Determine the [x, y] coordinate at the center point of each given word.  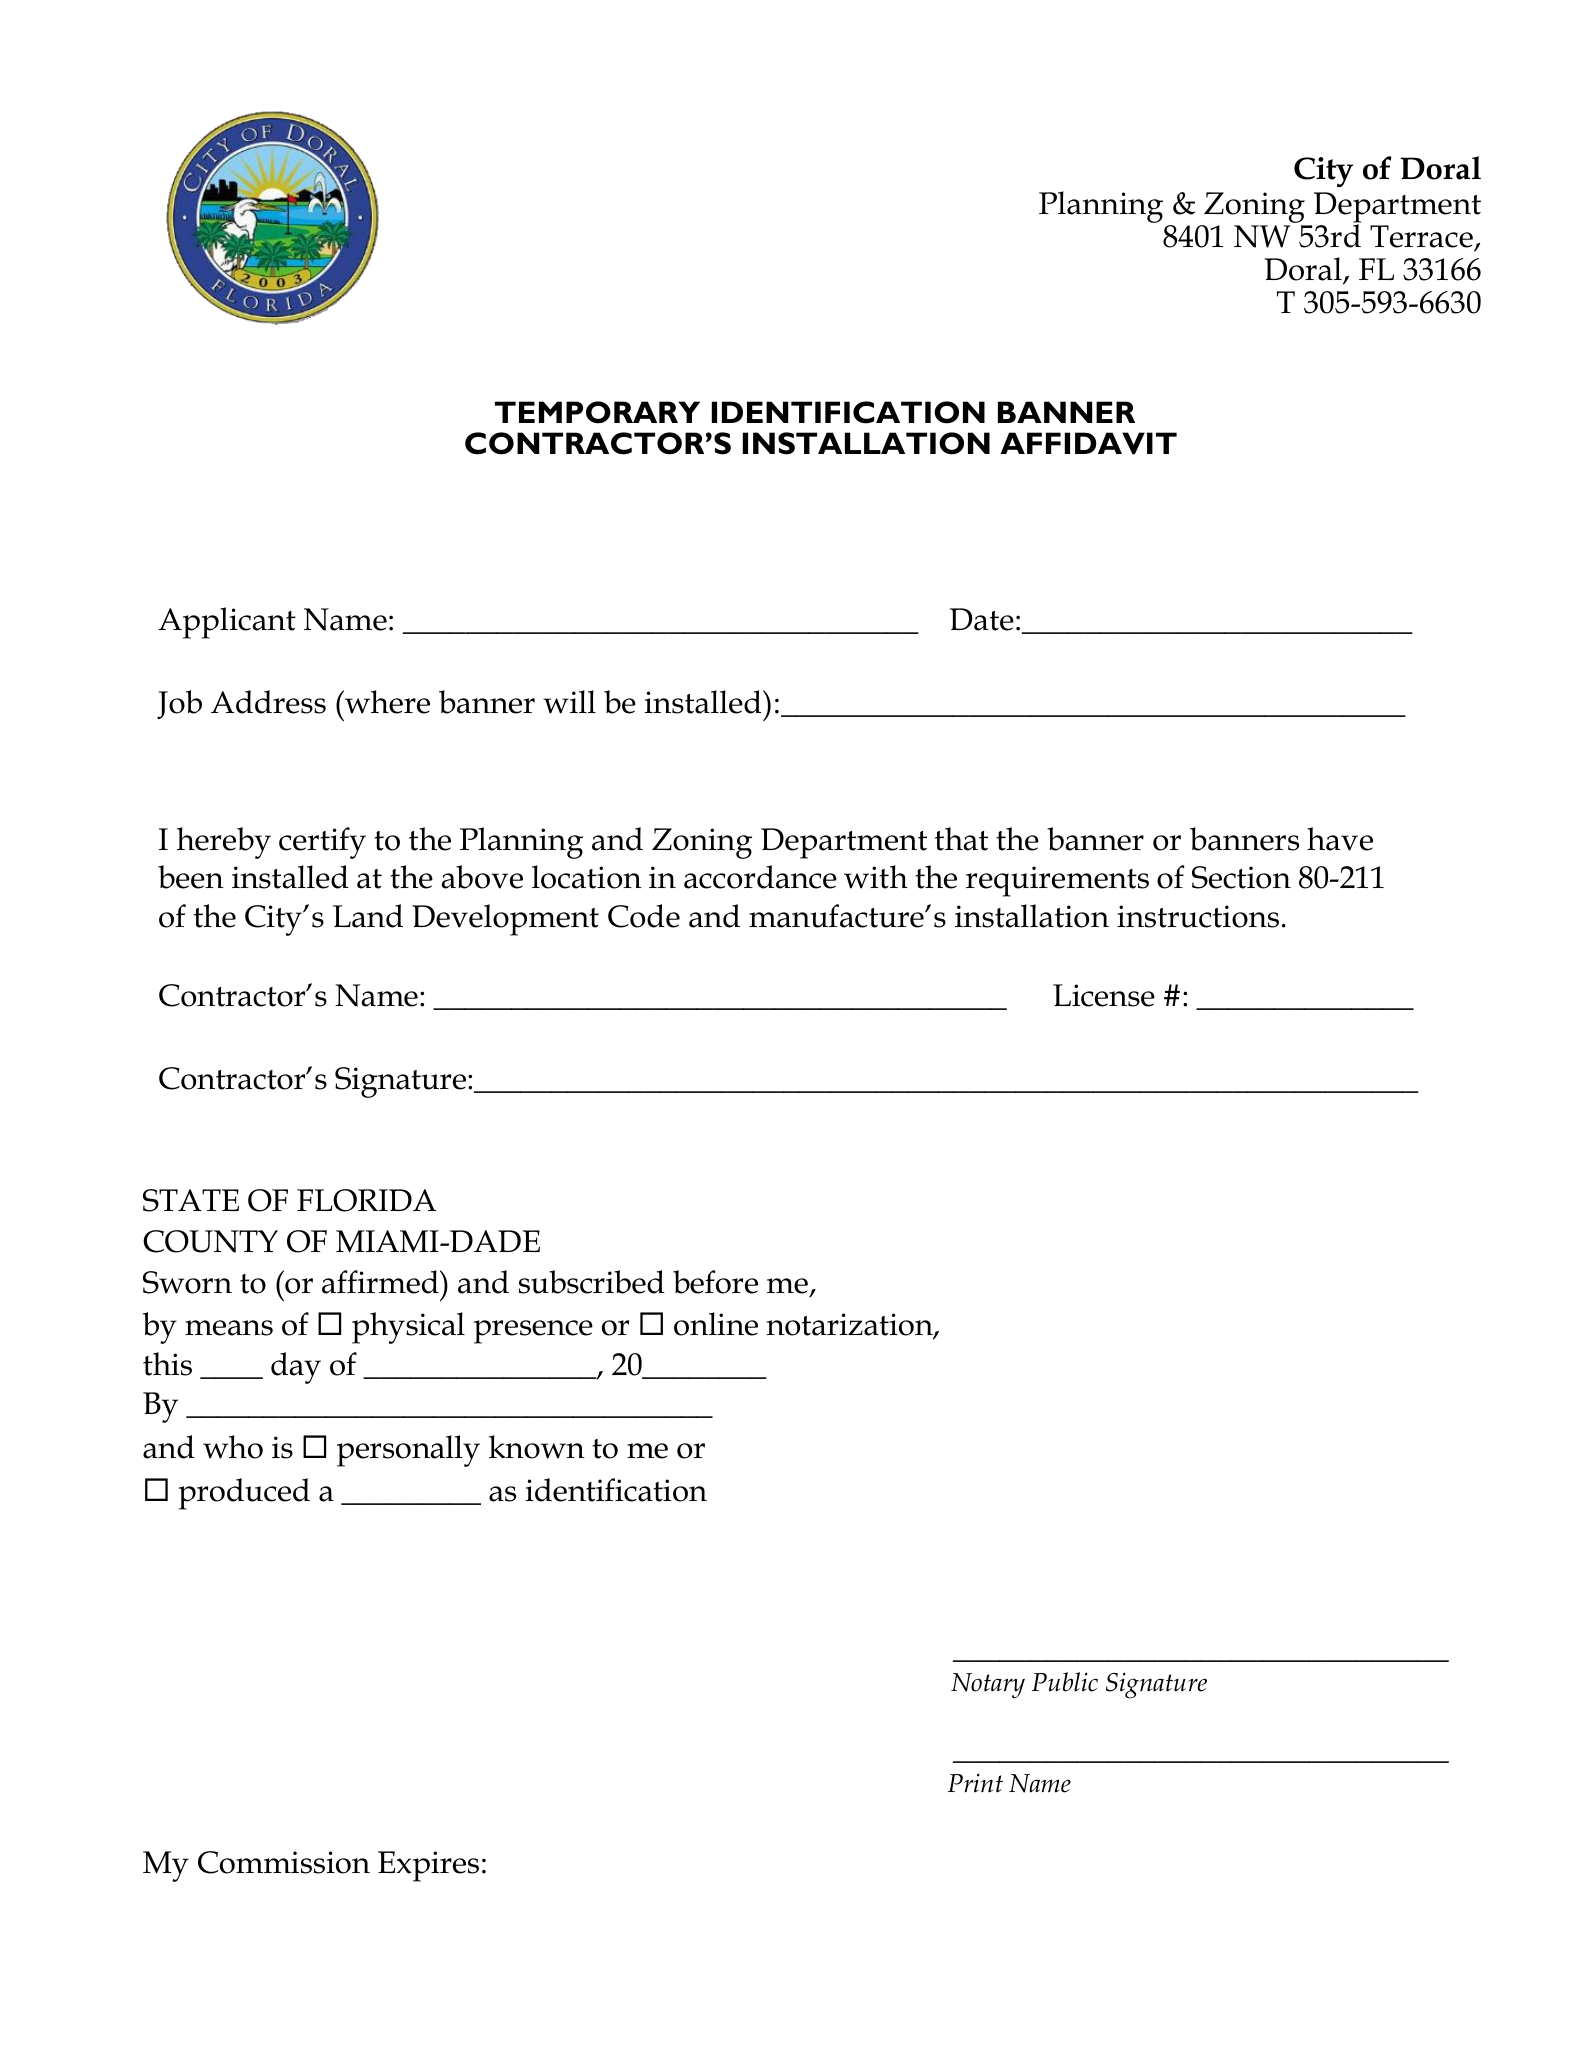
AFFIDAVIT [1088, 443]
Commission [284, 1862]
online [716, 1324]
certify [322, 843]
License [1104, 995]
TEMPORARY [597, 412]
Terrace [1421, 236]
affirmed [381, 1282]
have [1340, 839]
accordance [760, 877]
